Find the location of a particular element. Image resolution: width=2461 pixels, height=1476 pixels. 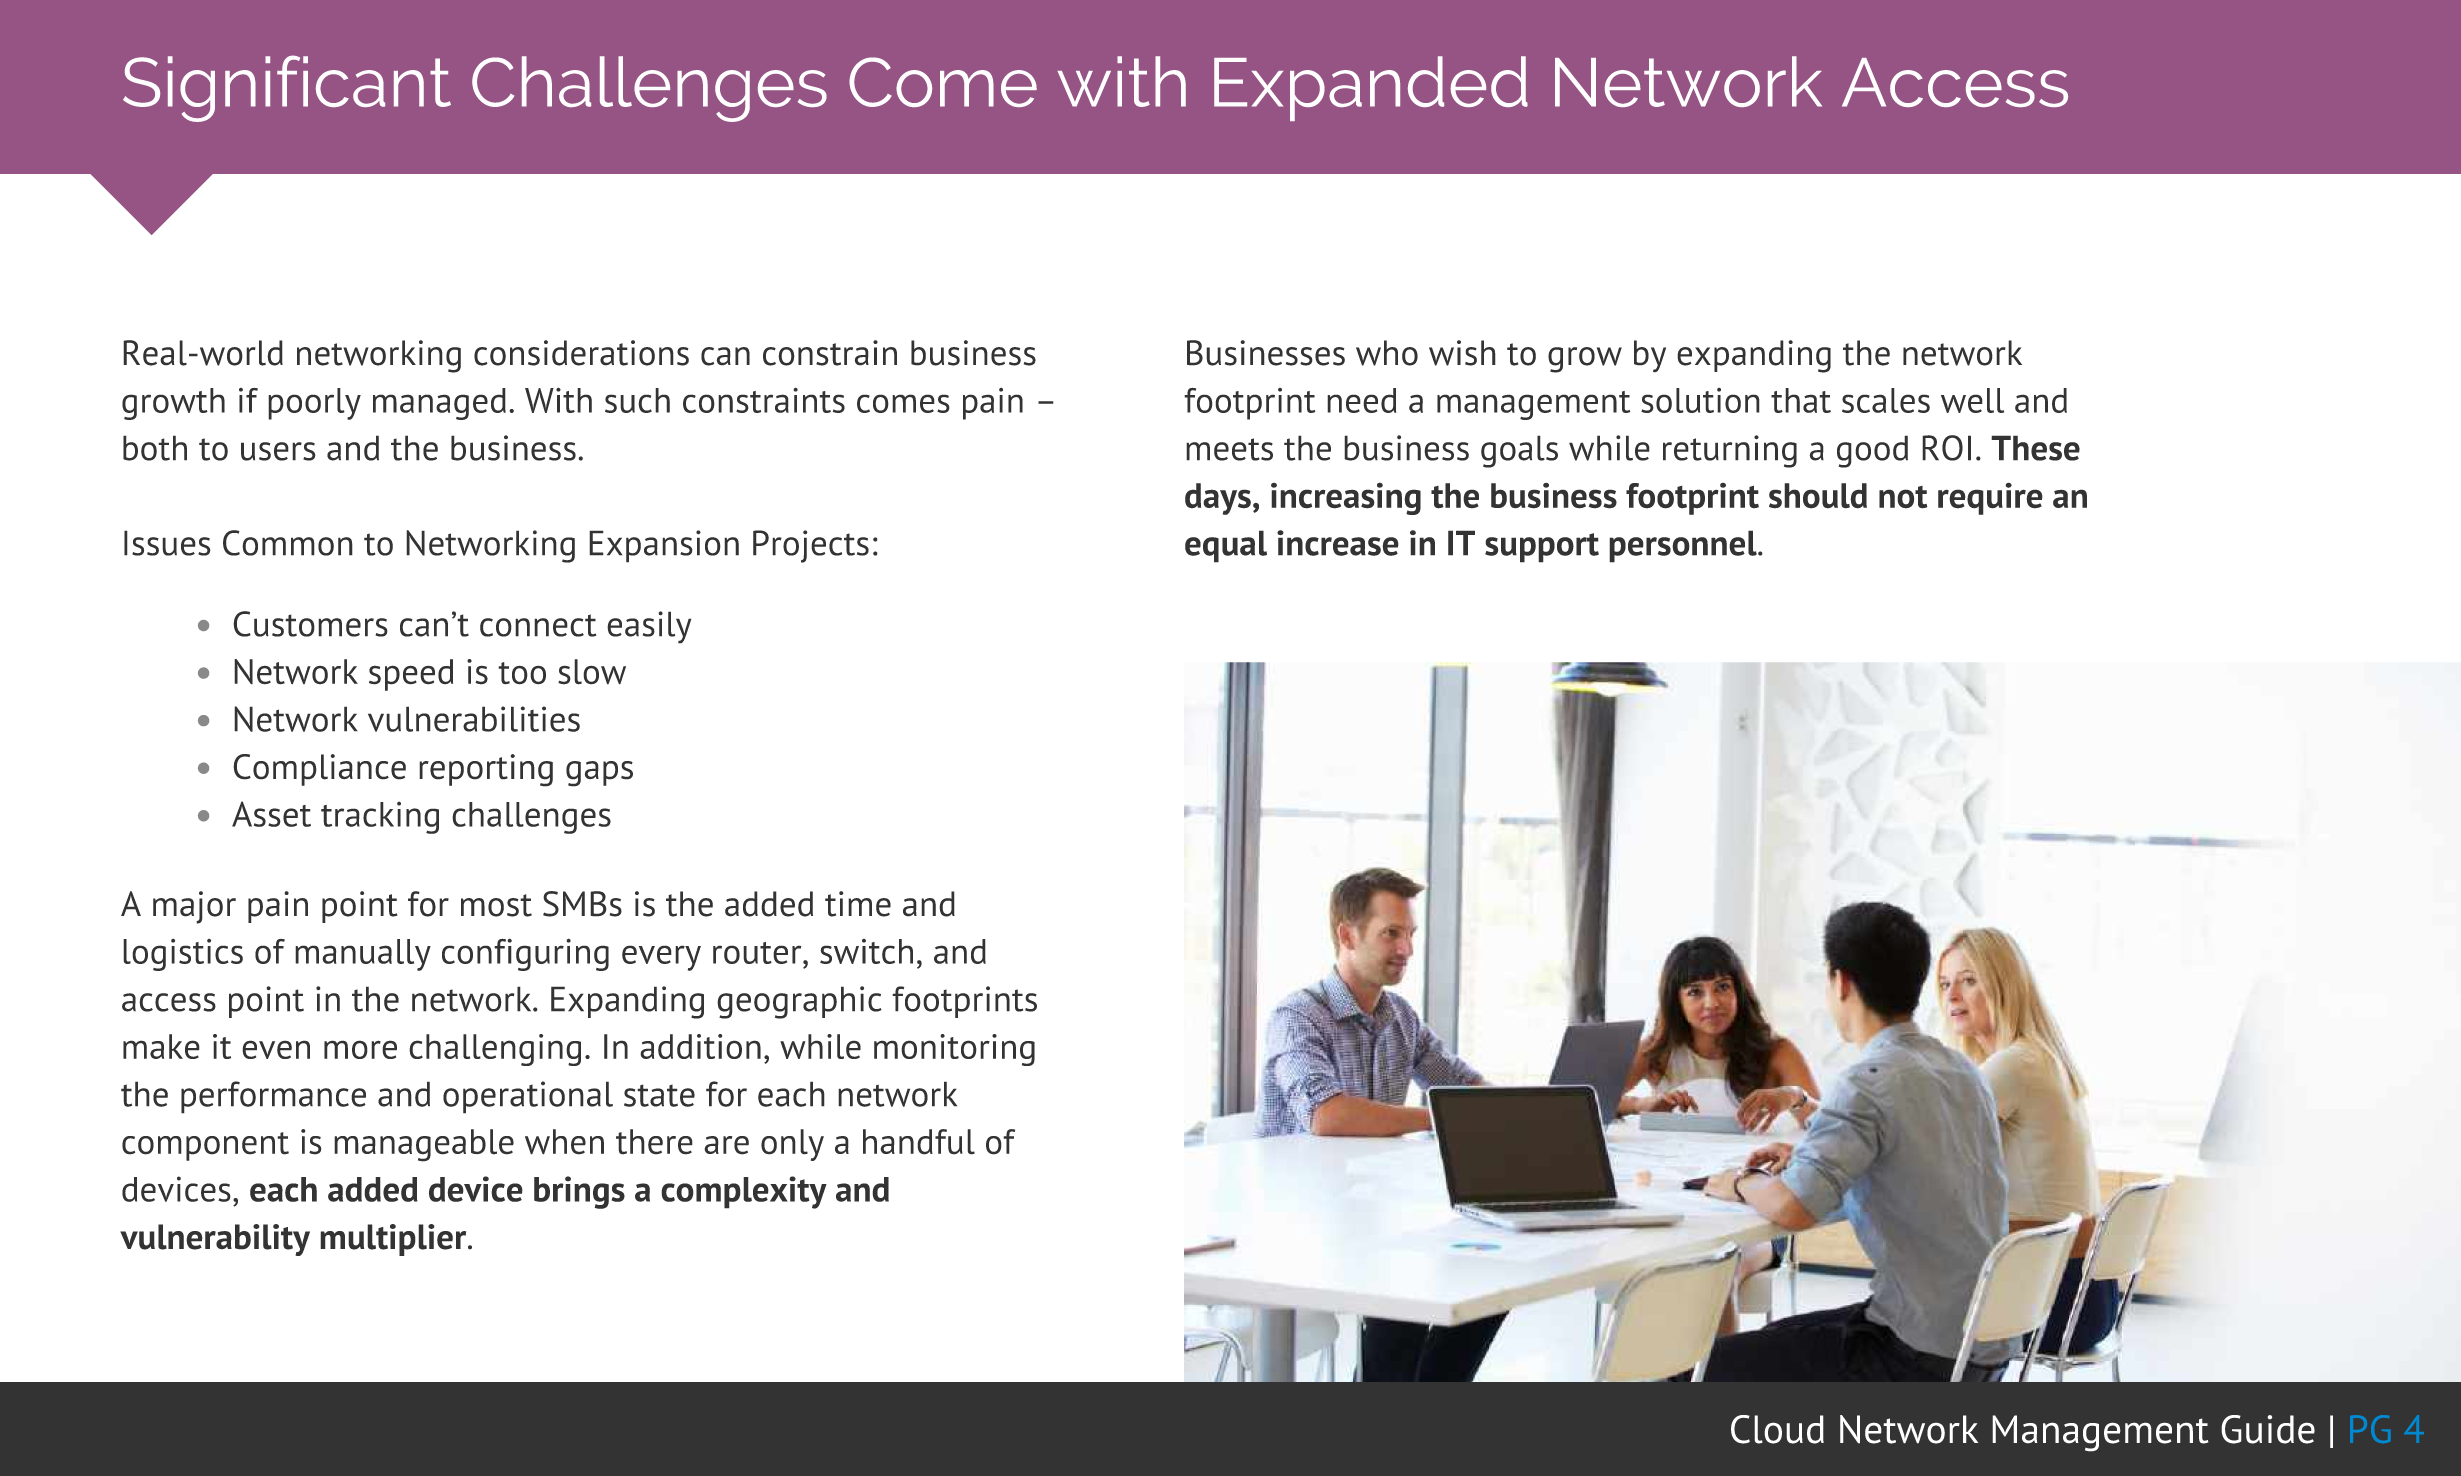

well is located at coordinates (1972, 400).
